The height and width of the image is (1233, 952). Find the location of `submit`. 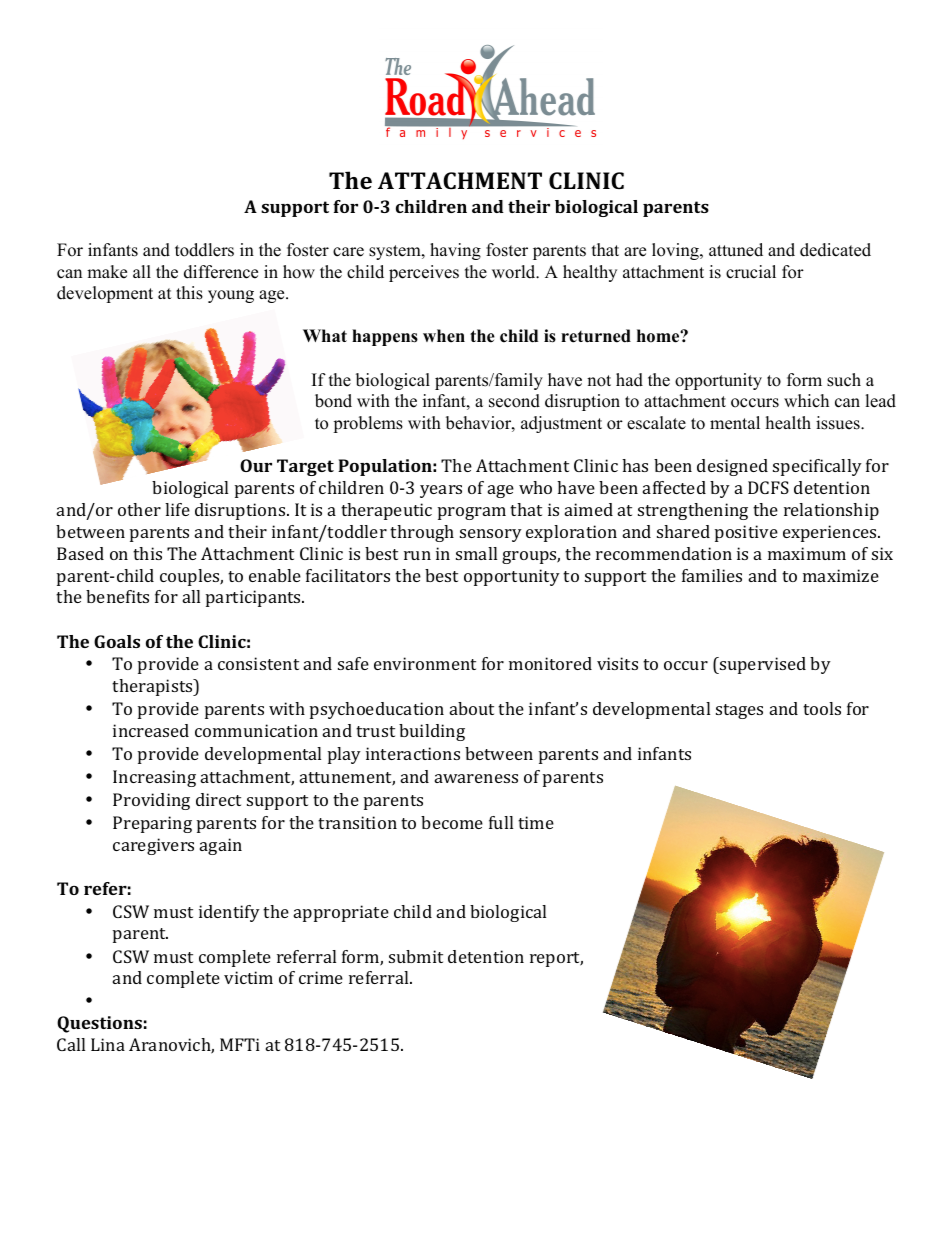

submit is located at coordinates (416, 956).
